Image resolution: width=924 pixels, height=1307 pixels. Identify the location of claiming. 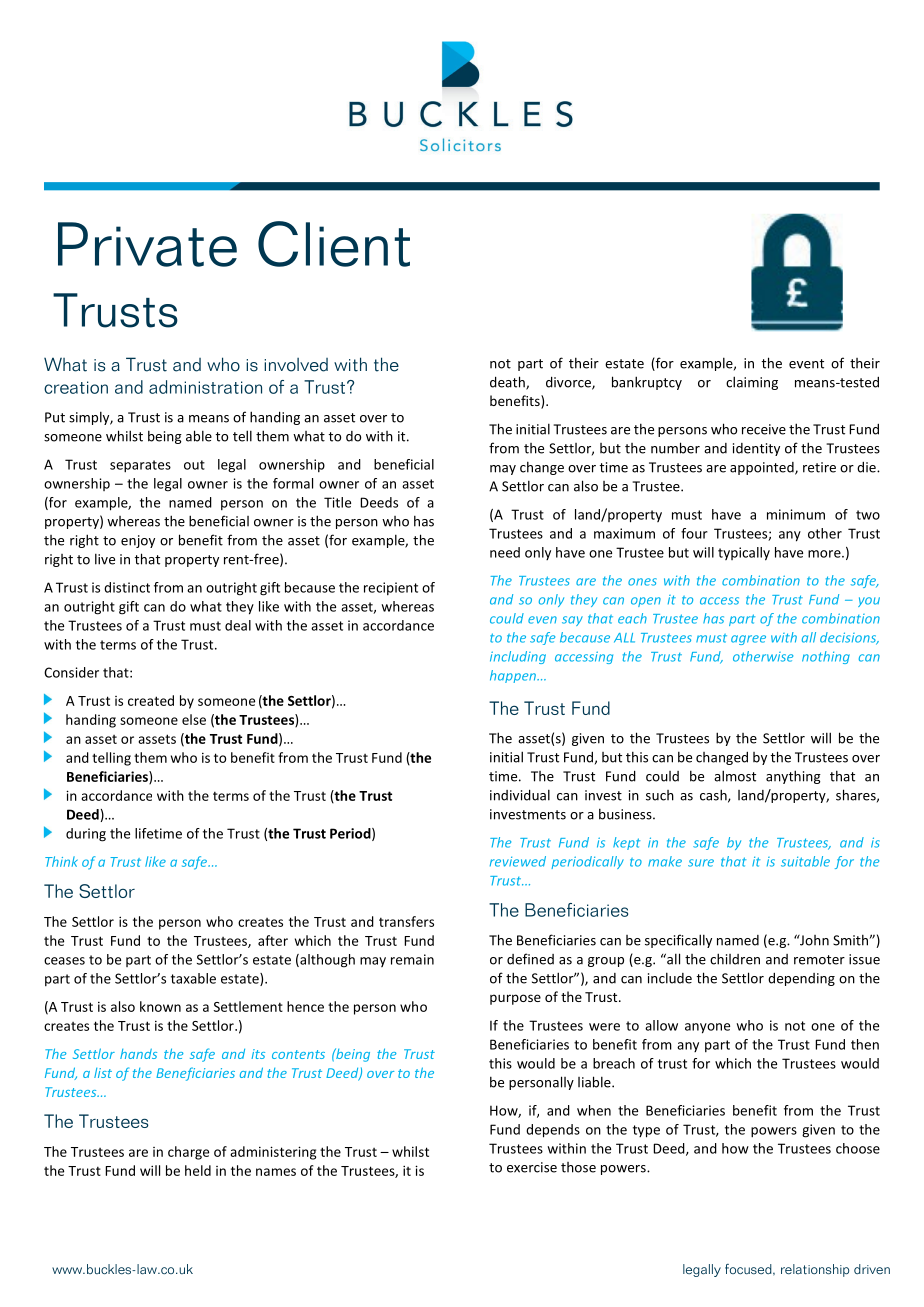
(752, 383).
